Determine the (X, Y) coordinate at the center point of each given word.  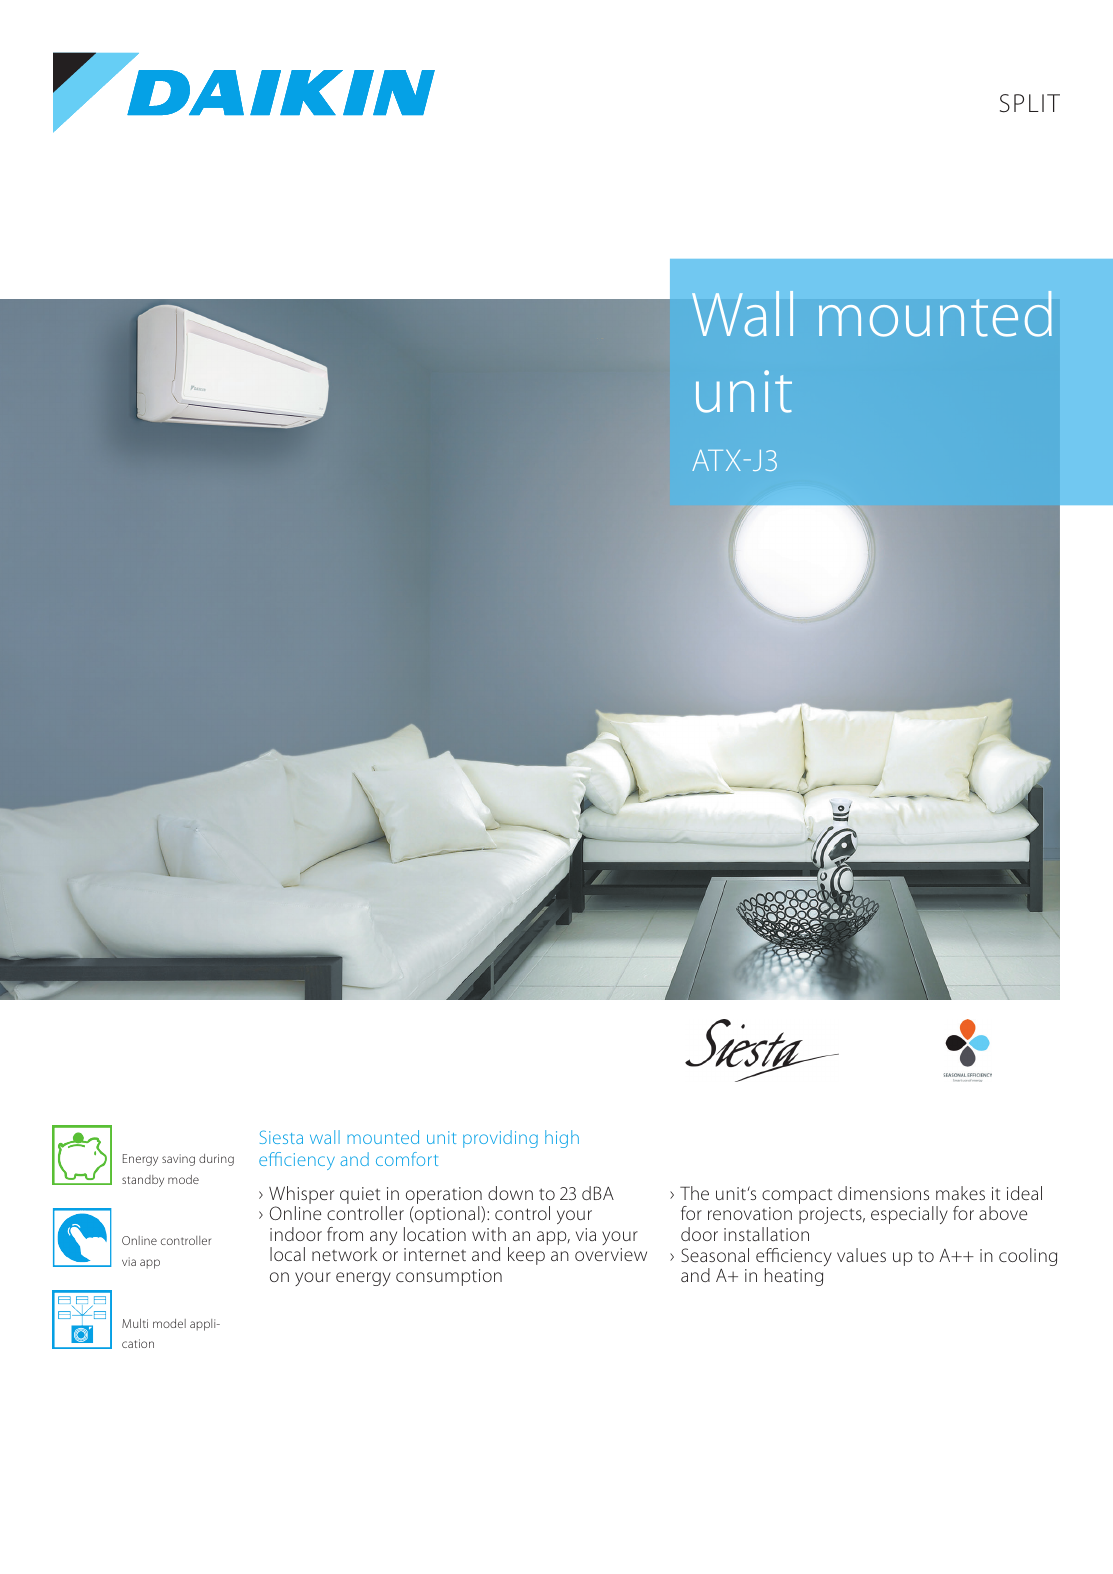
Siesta (281, 1137)
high (562, 1139)
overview (611, 1254)
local (287, 1254)
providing (500, 1139)
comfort (407, 1159)
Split (1030, 103)
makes (960, 1193)
